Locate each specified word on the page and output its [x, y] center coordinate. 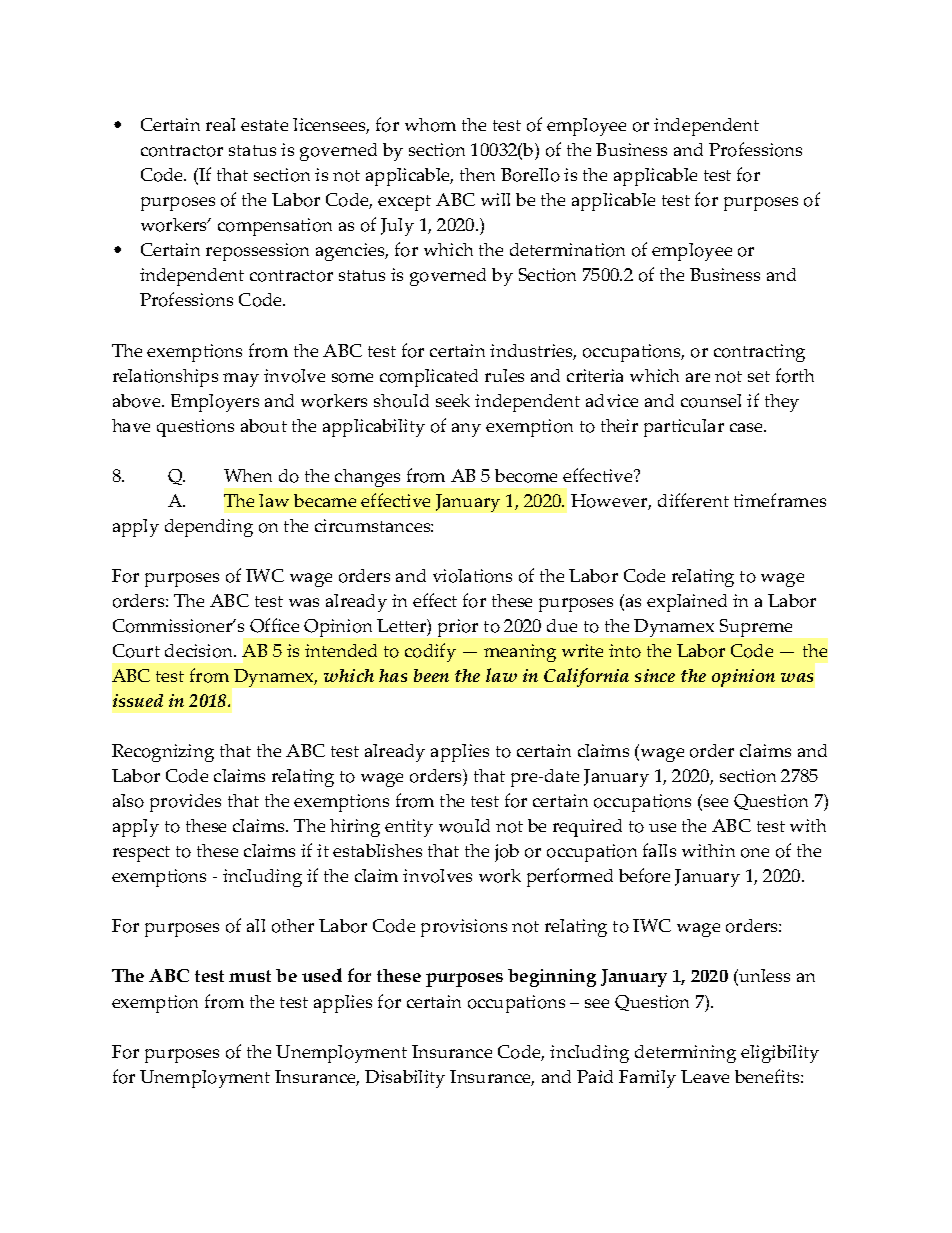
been [431, 675]
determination [567, 250]
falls [659, 850]
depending [209, 528]
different [693, 500]
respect [141, 854]
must [250, 976]
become [526, 476]
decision [200, 651]
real [220, 124]
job [507, 853]
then [477, 174]
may [241, 380]
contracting [759, 353]
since [655, 675]
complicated [429, 378]
